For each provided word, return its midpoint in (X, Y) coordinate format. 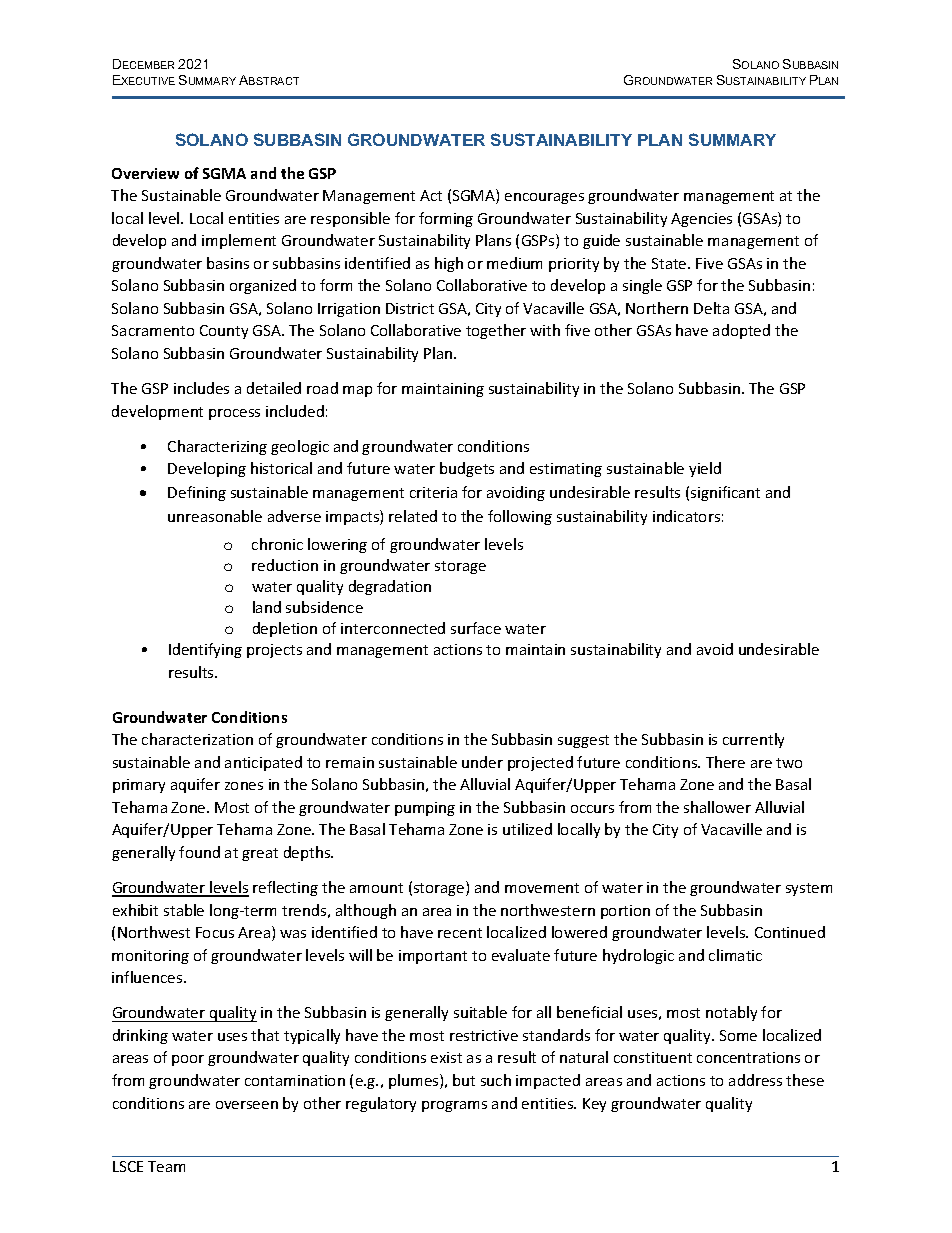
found (199, 852)
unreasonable (215, 516)
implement (239, 241)
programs (454, 1106)
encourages (544, 198)
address (755, 1080)
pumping (425, 809)
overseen (247, 1105)
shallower (717, 807)
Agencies (701, 220)
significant (725, 493)
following (520, 517)
